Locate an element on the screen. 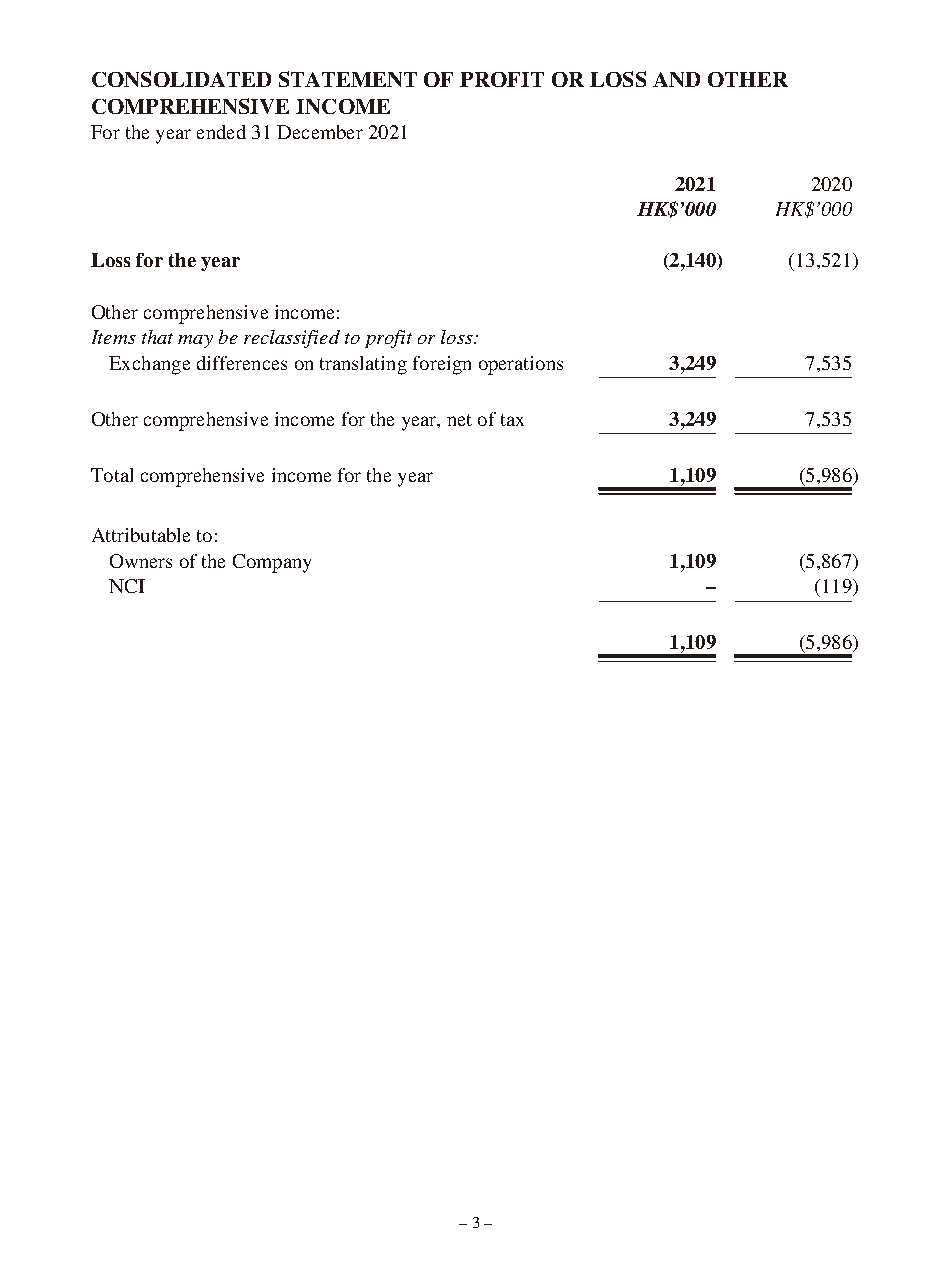 The image size is (952, 1270). CONSOLIDATED is located at coordinates (181, 79).
